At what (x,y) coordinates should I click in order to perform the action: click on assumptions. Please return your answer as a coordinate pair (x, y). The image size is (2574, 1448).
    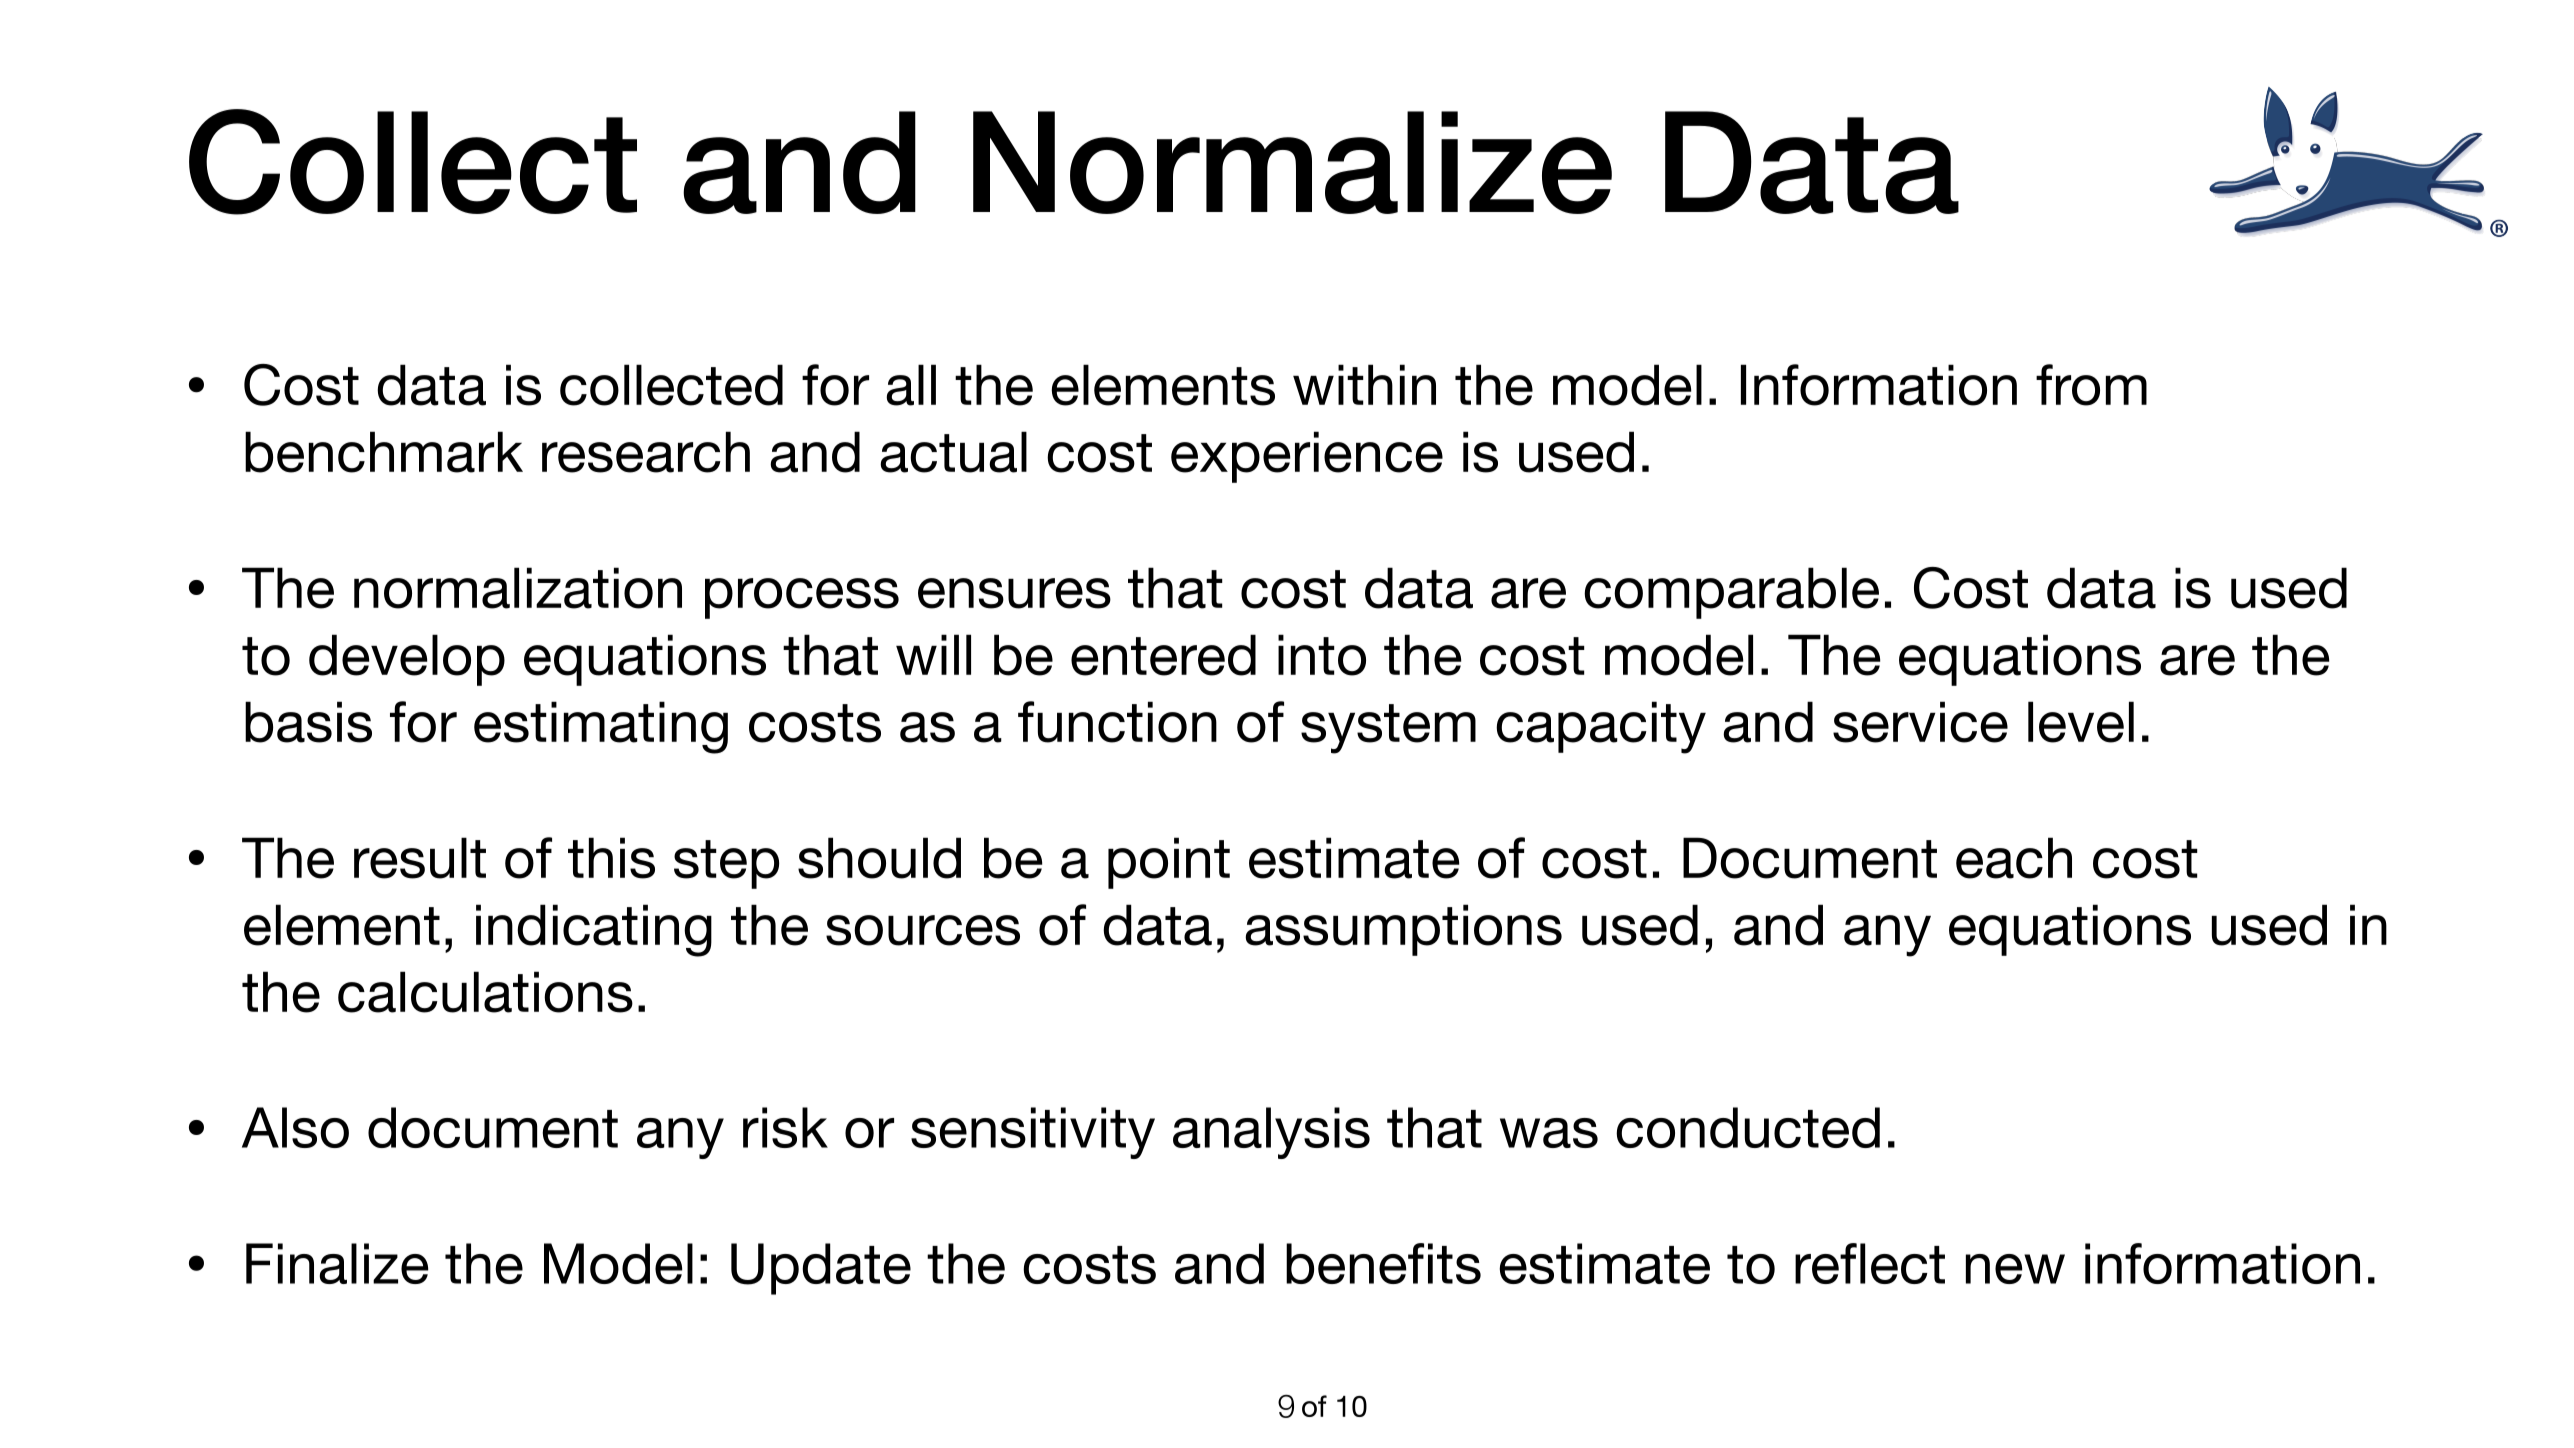
    Looking at the image, I should click on (1403, 930).
